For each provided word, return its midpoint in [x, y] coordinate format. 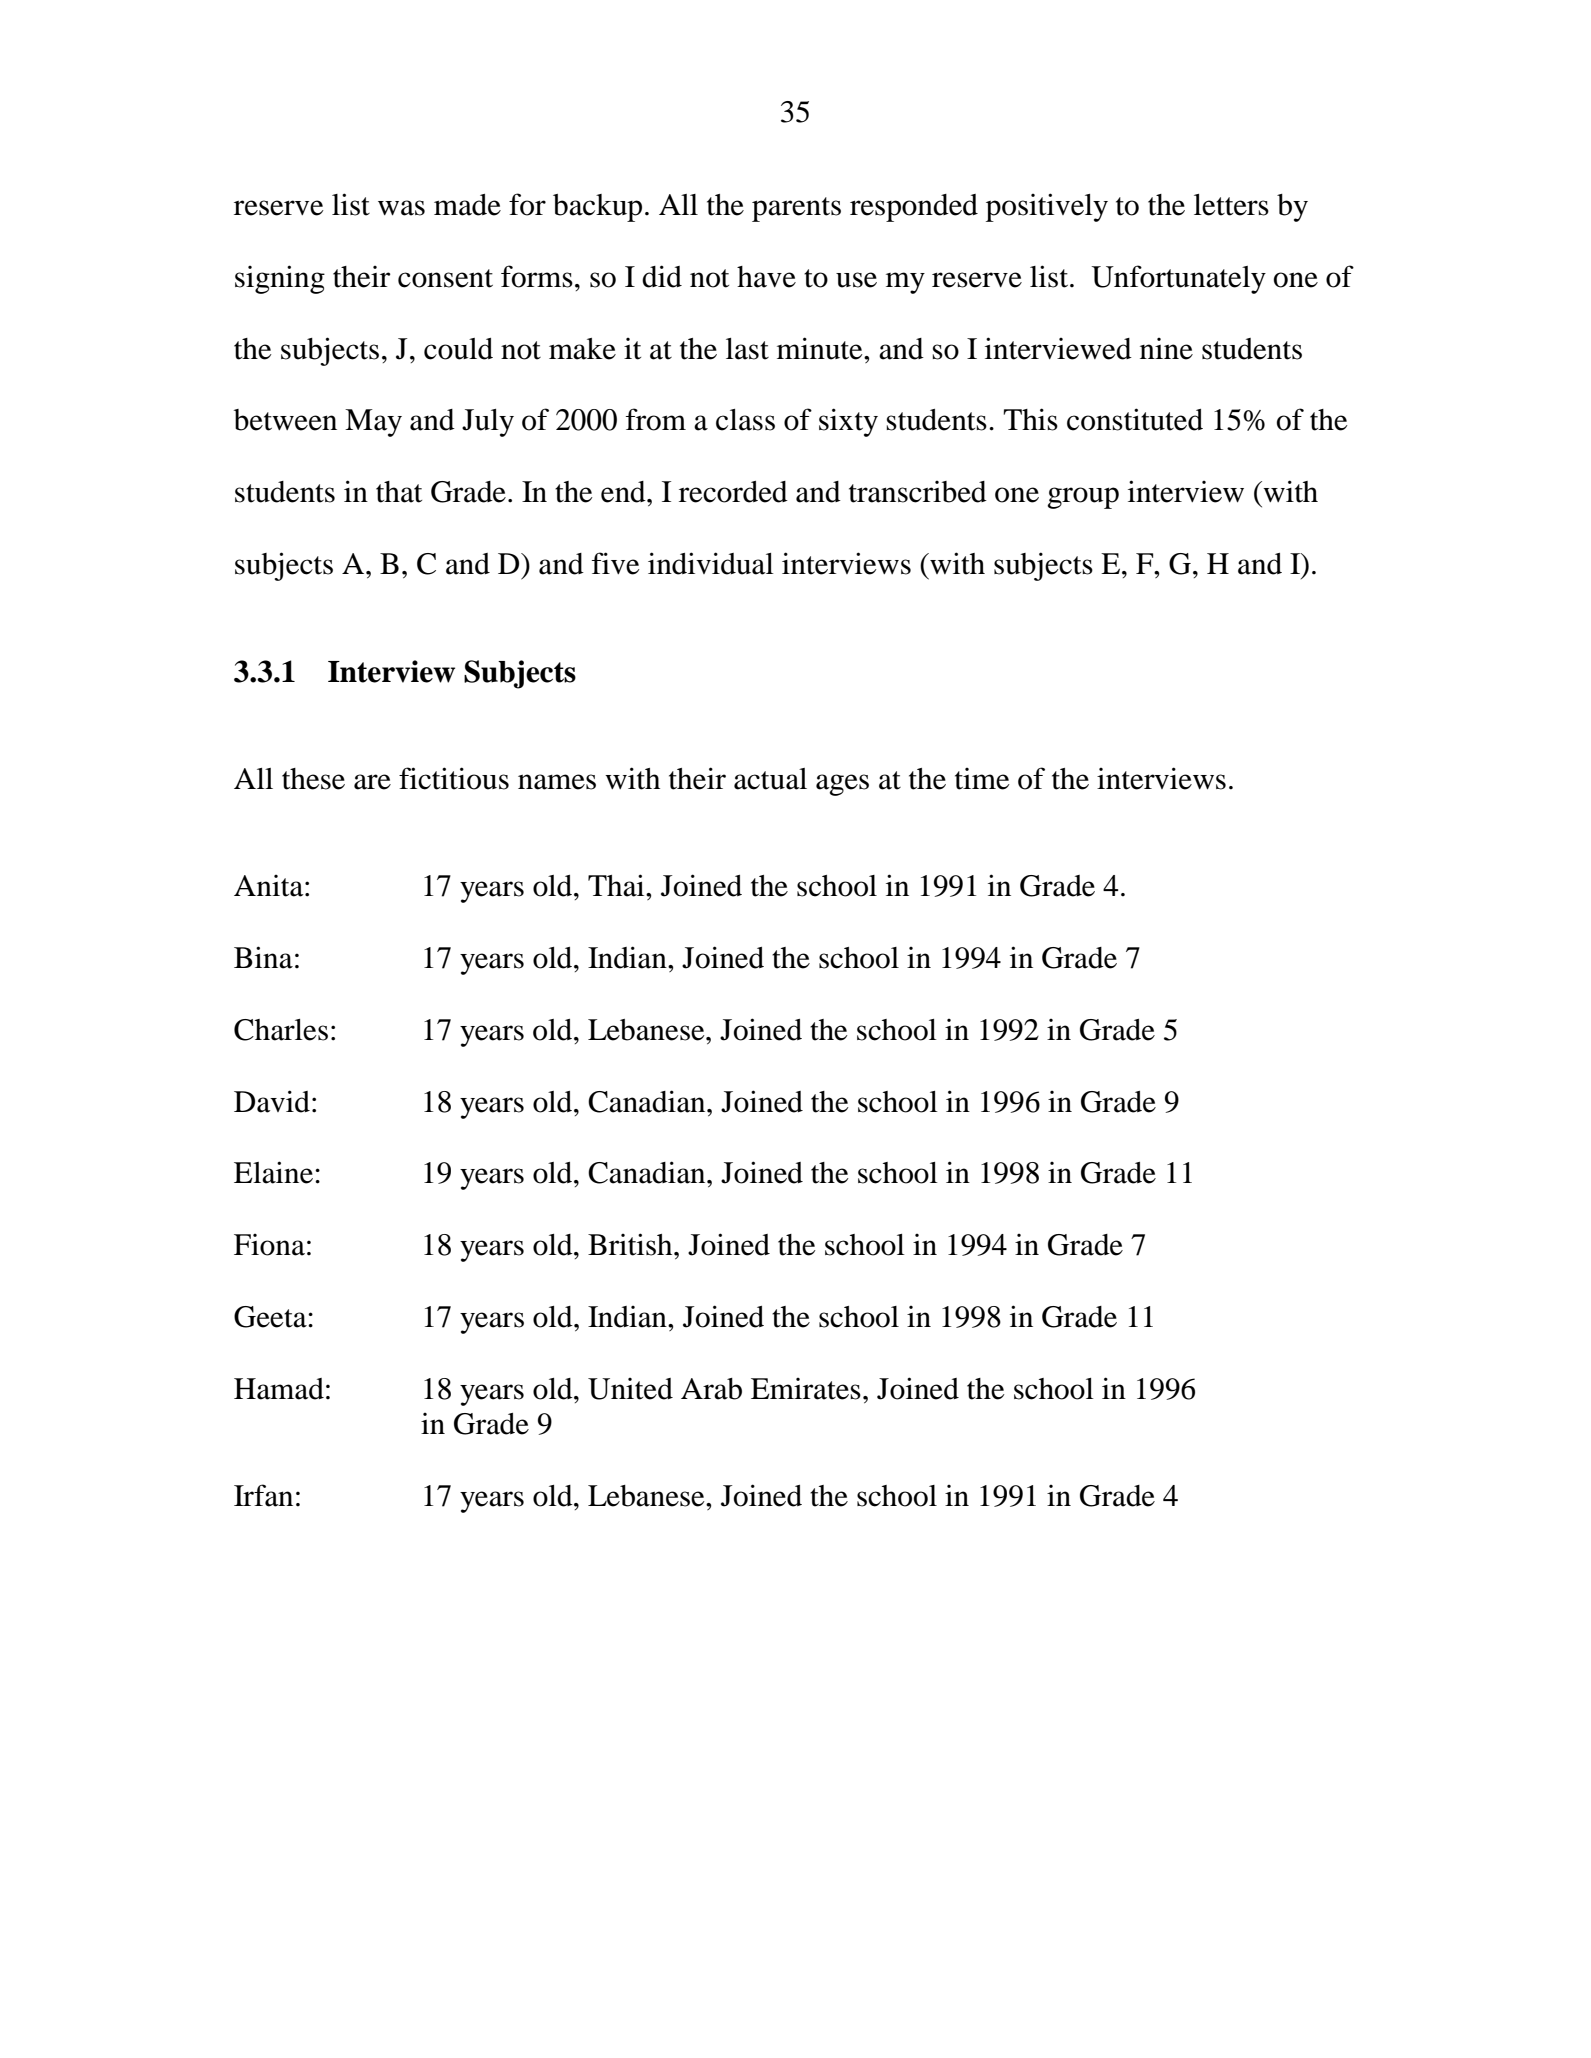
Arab [711, 1389]
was [401, 208]
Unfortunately [1178, 279]
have [766, 277]
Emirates [806, 1389]
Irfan [263, 1495]
